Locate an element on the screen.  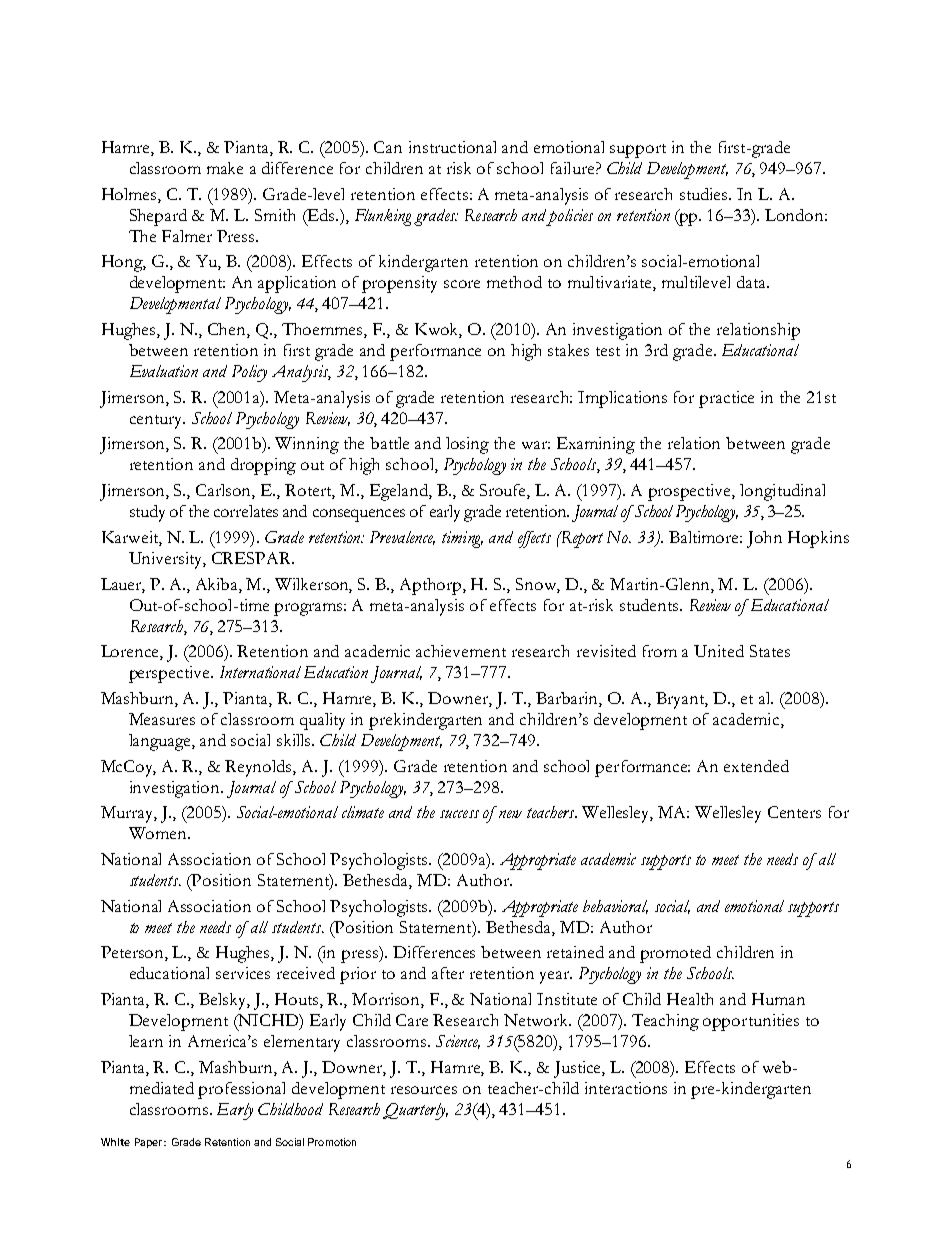
achievement is located at coordinates (461, 651).
